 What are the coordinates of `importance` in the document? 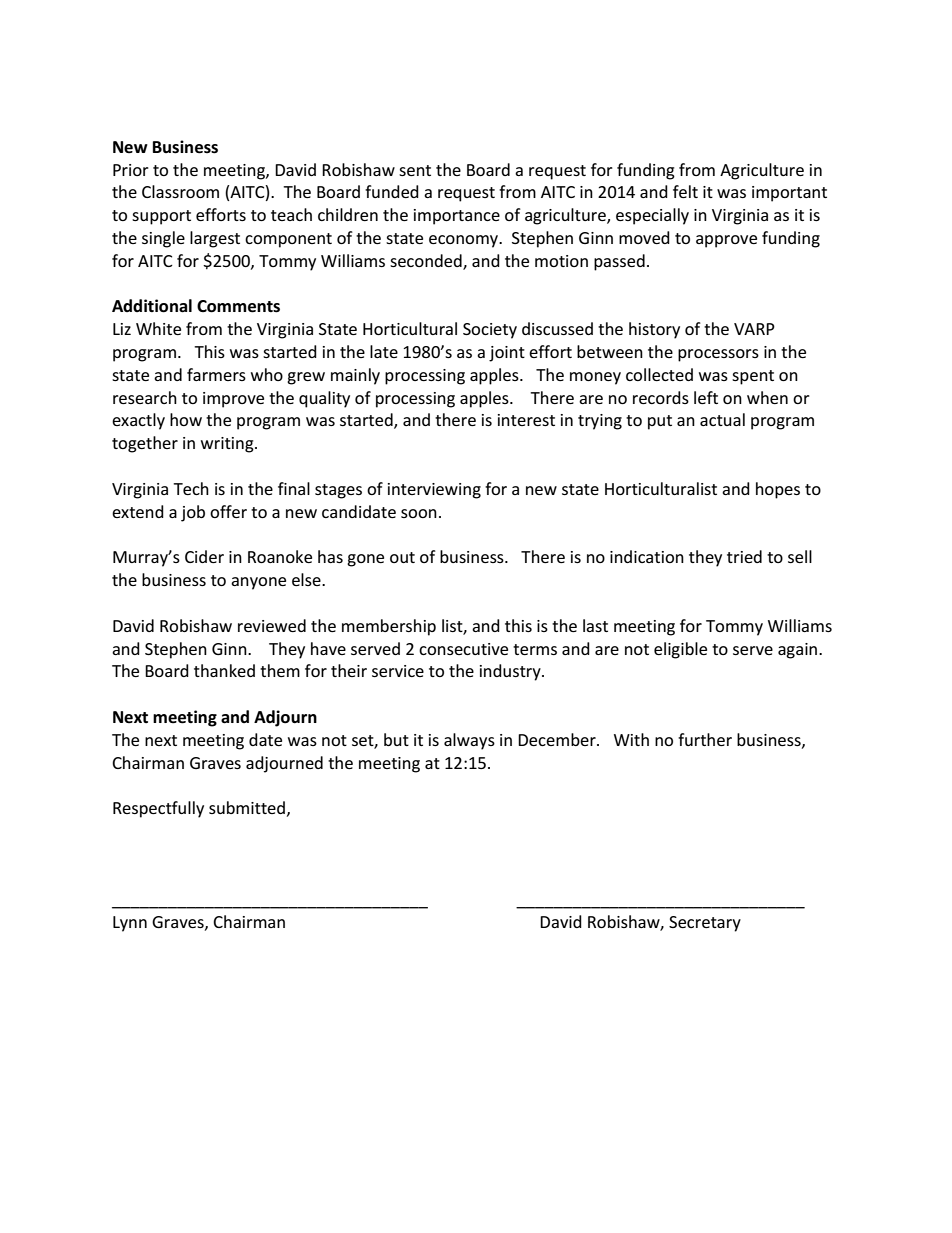 It's located at (457, 217).
